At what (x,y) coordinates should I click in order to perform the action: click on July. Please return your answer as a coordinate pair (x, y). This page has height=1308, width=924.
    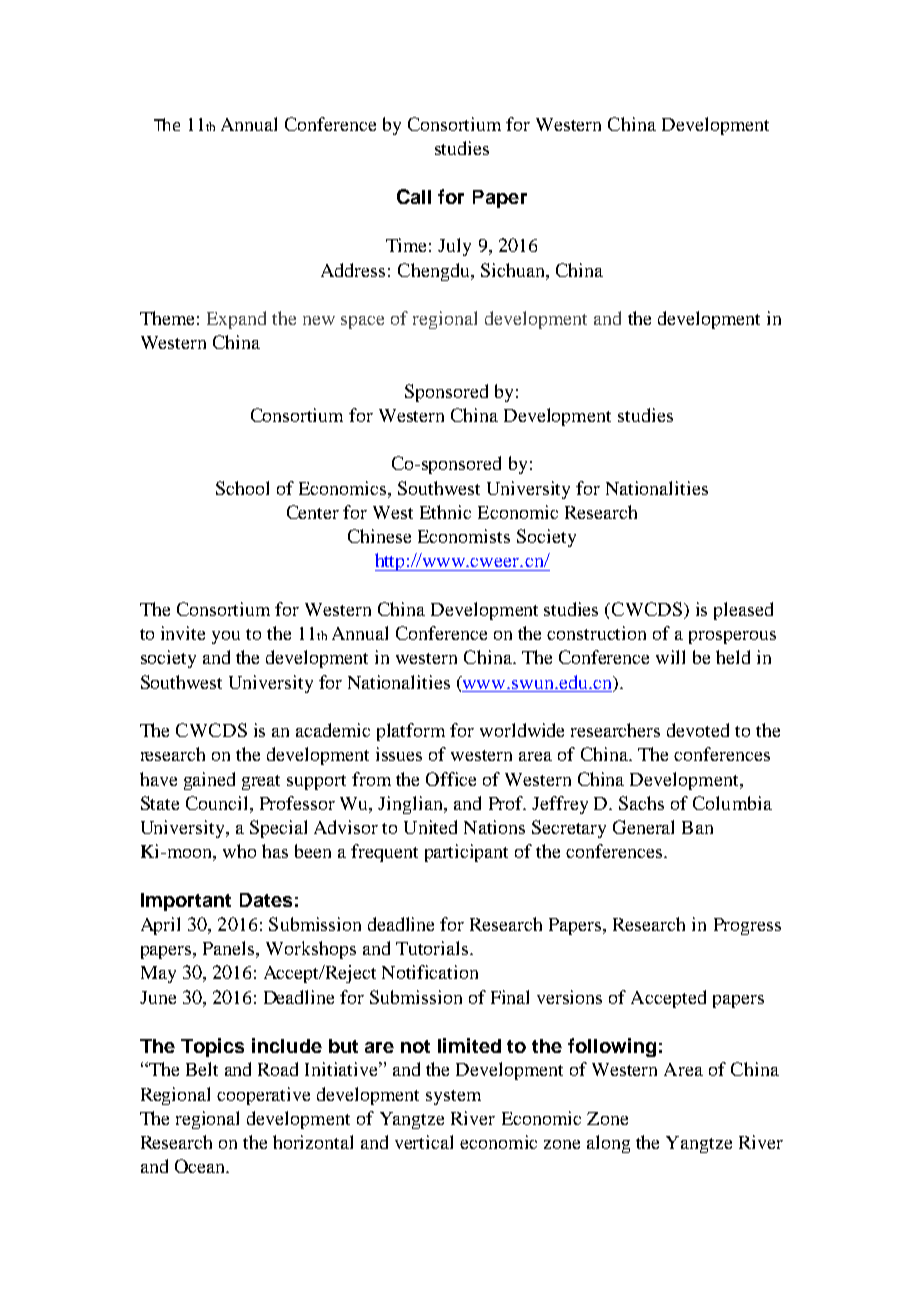
    Looking at the image, I should click on (454, 247).
